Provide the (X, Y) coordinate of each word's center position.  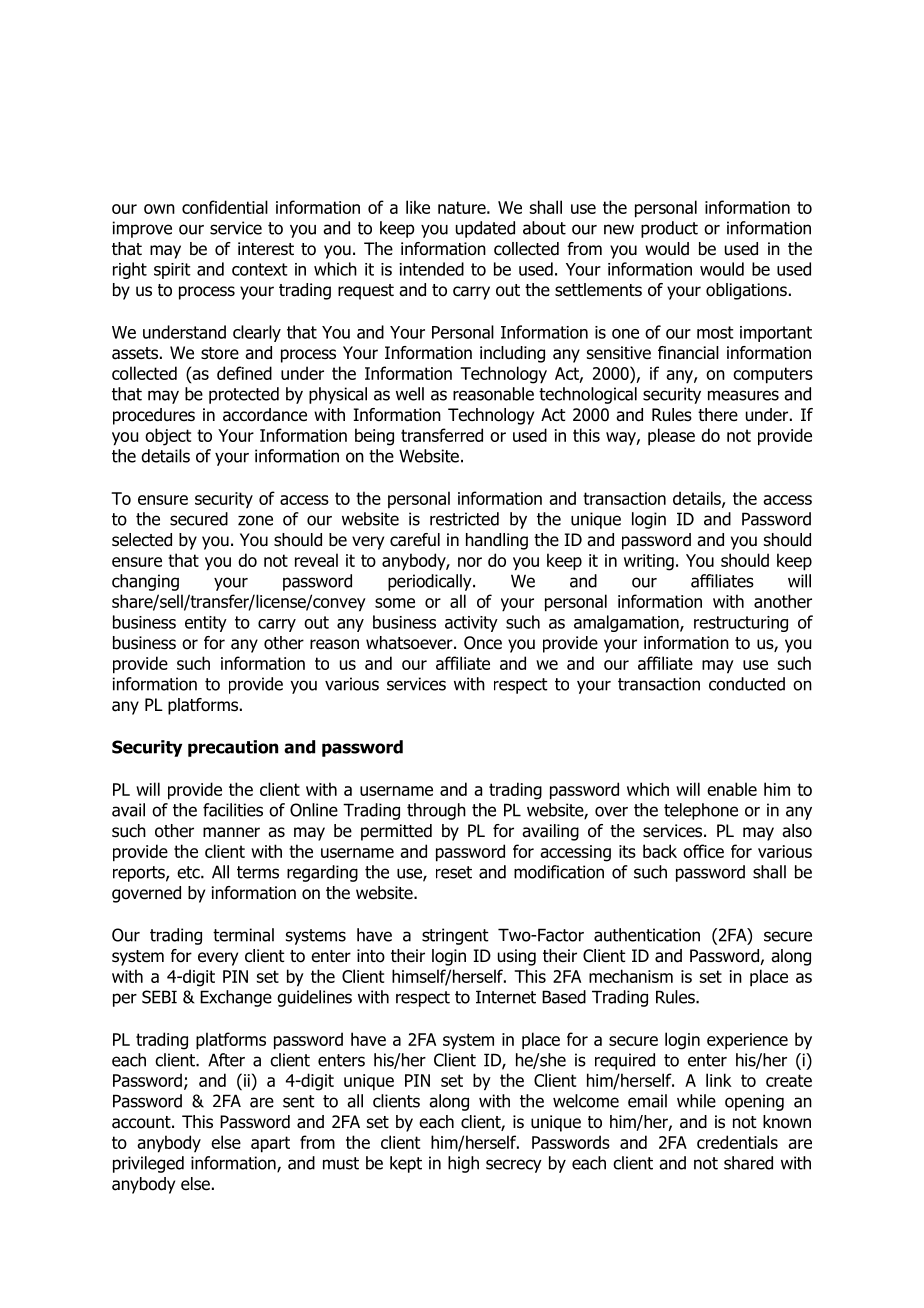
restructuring (741, 624)
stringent (455, 936)
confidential (225, 207)
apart (270, 1144)
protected (244, 395)
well (410, 394)
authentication (647, 935)
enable (732, 789)
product (669, 229)
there (718, 414)
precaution (233, 748)
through (436, 811)
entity (206, 624)
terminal (243, 935)
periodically (431, 582)
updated (485, 229)
